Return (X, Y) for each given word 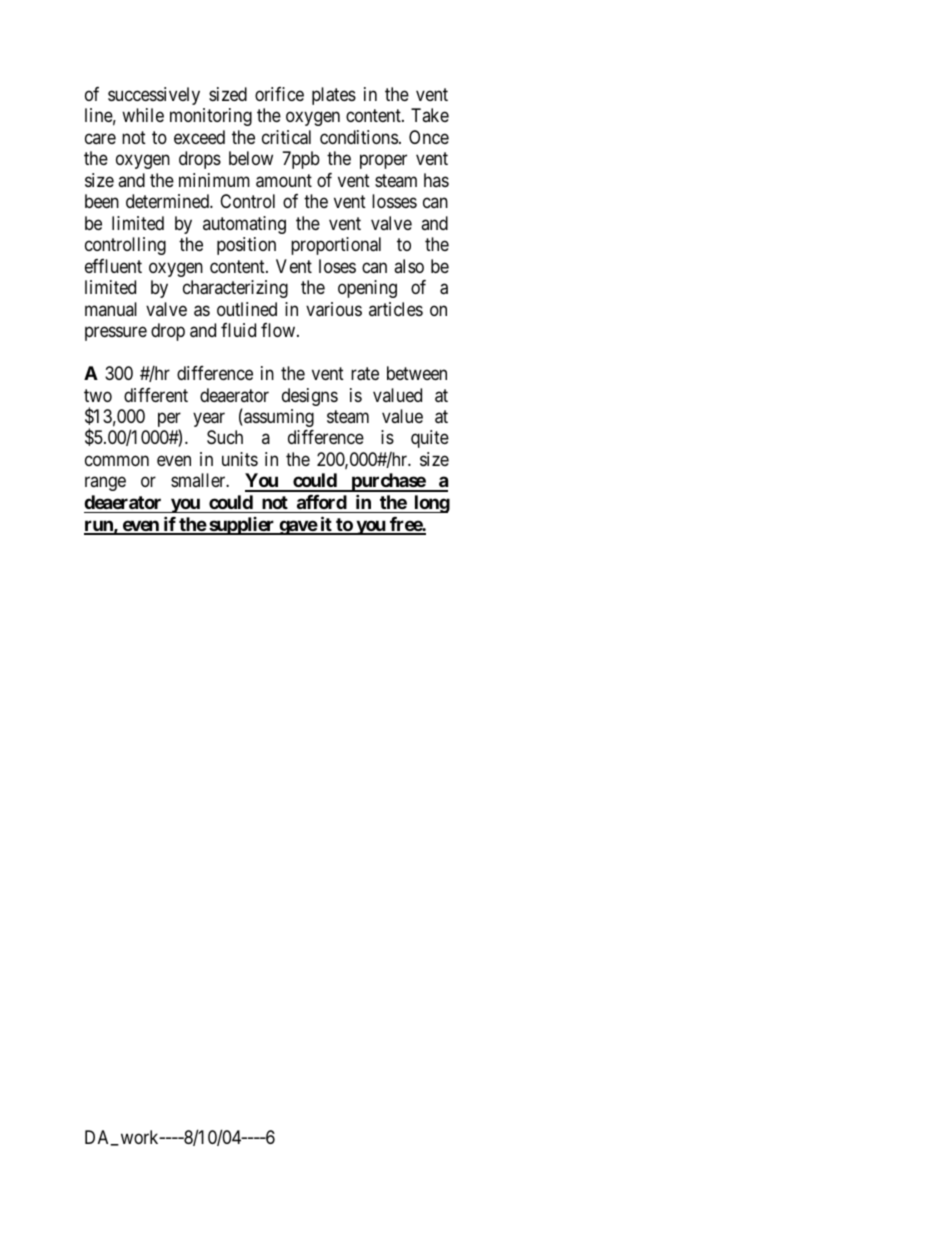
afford (322, 502)
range (105, 484)
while (143, 115)
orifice (279, 94)
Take (430, 115)
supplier (242, 526)
